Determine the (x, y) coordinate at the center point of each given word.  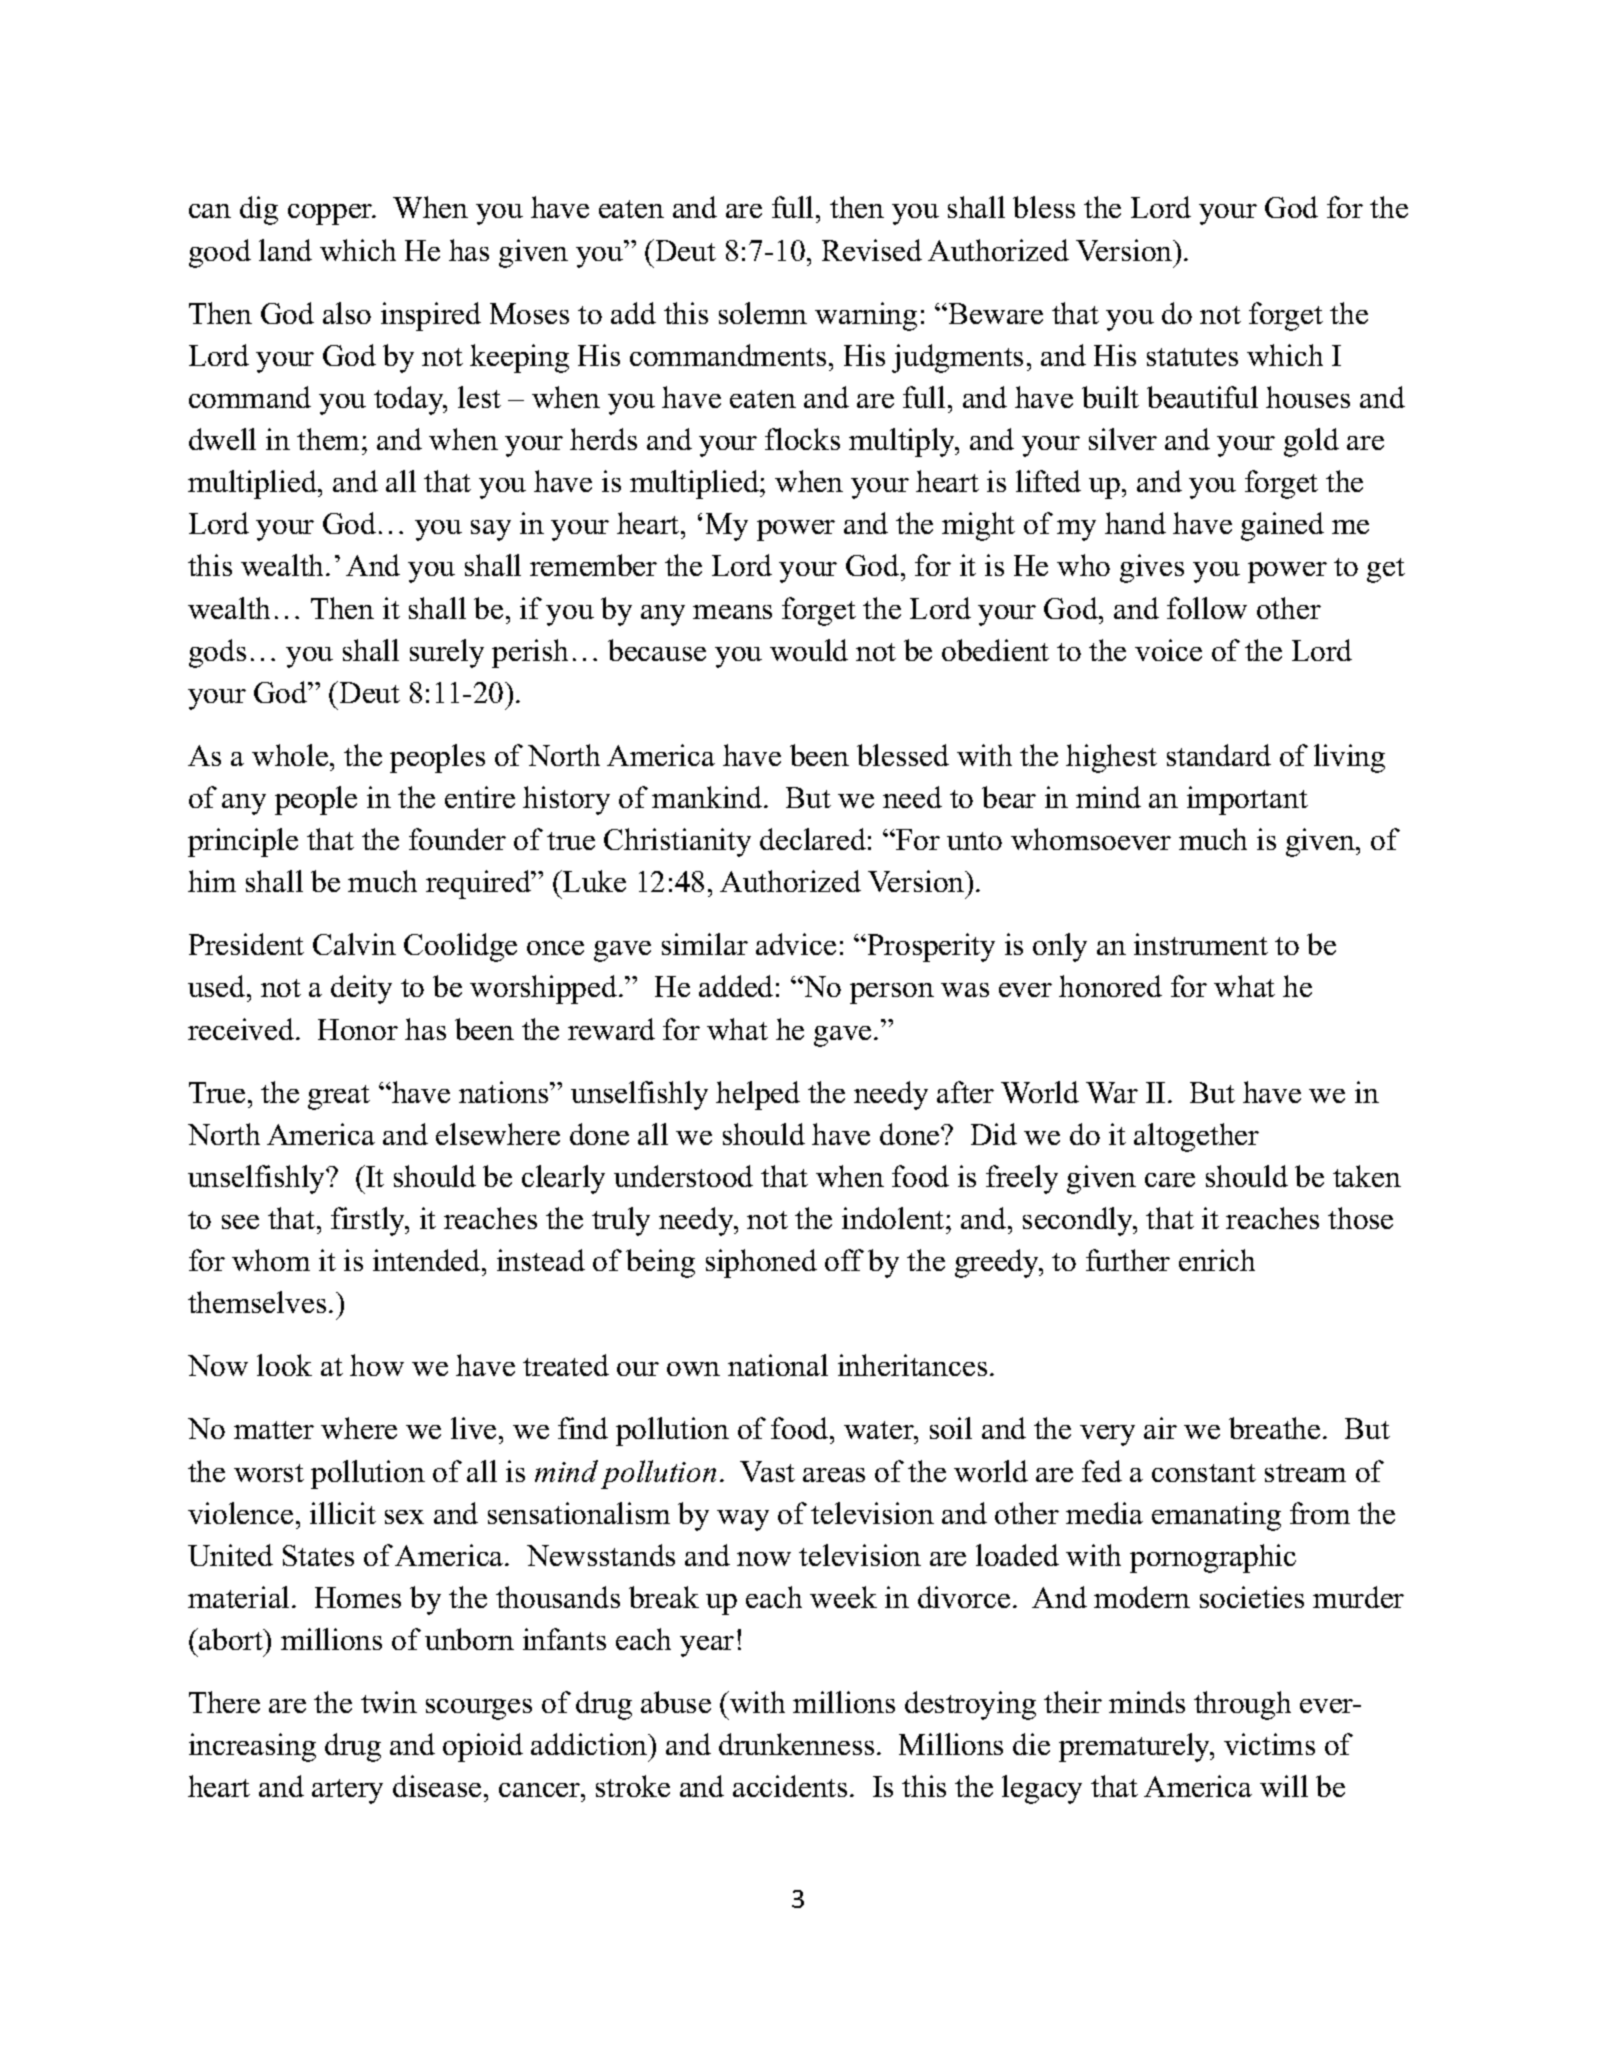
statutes (1192, 357)
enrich (1217, 1260)
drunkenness (796, 1744)
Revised (872, 250)
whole (291, 755)
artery (347, 1791)
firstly (369, 1221)
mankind (708, 797)
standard (1219, 755)
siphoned (761, 1263)
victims (1269, 1744)
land (285, 250)
